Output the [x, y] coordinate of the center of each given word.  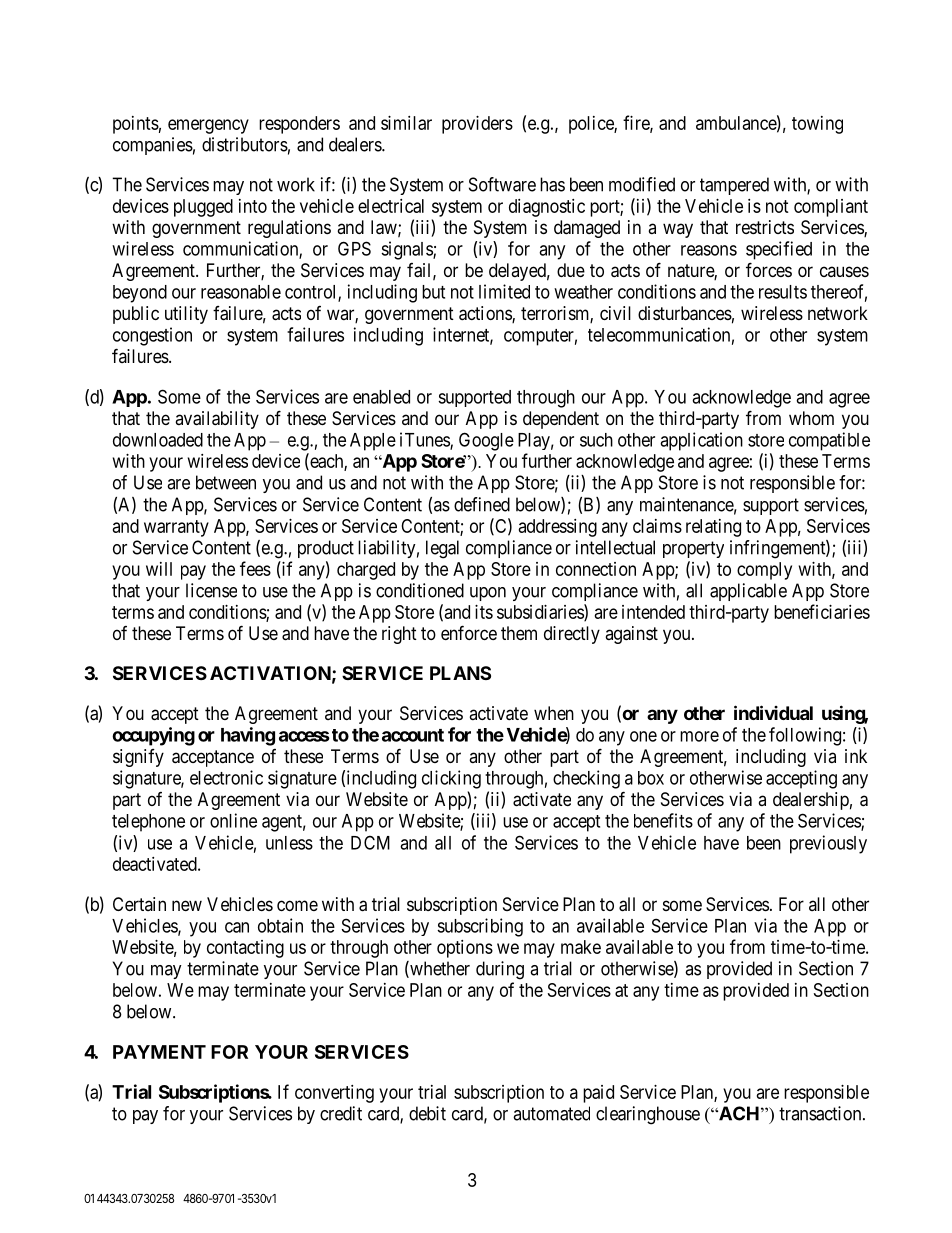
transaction [821, 1113]
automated [551, 1113]
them [519, 633]
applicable [748, 592]
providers [477, 125]
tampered [734, 186]
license [211, 590]
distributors [245, 144]
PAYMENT [159, 1052]
